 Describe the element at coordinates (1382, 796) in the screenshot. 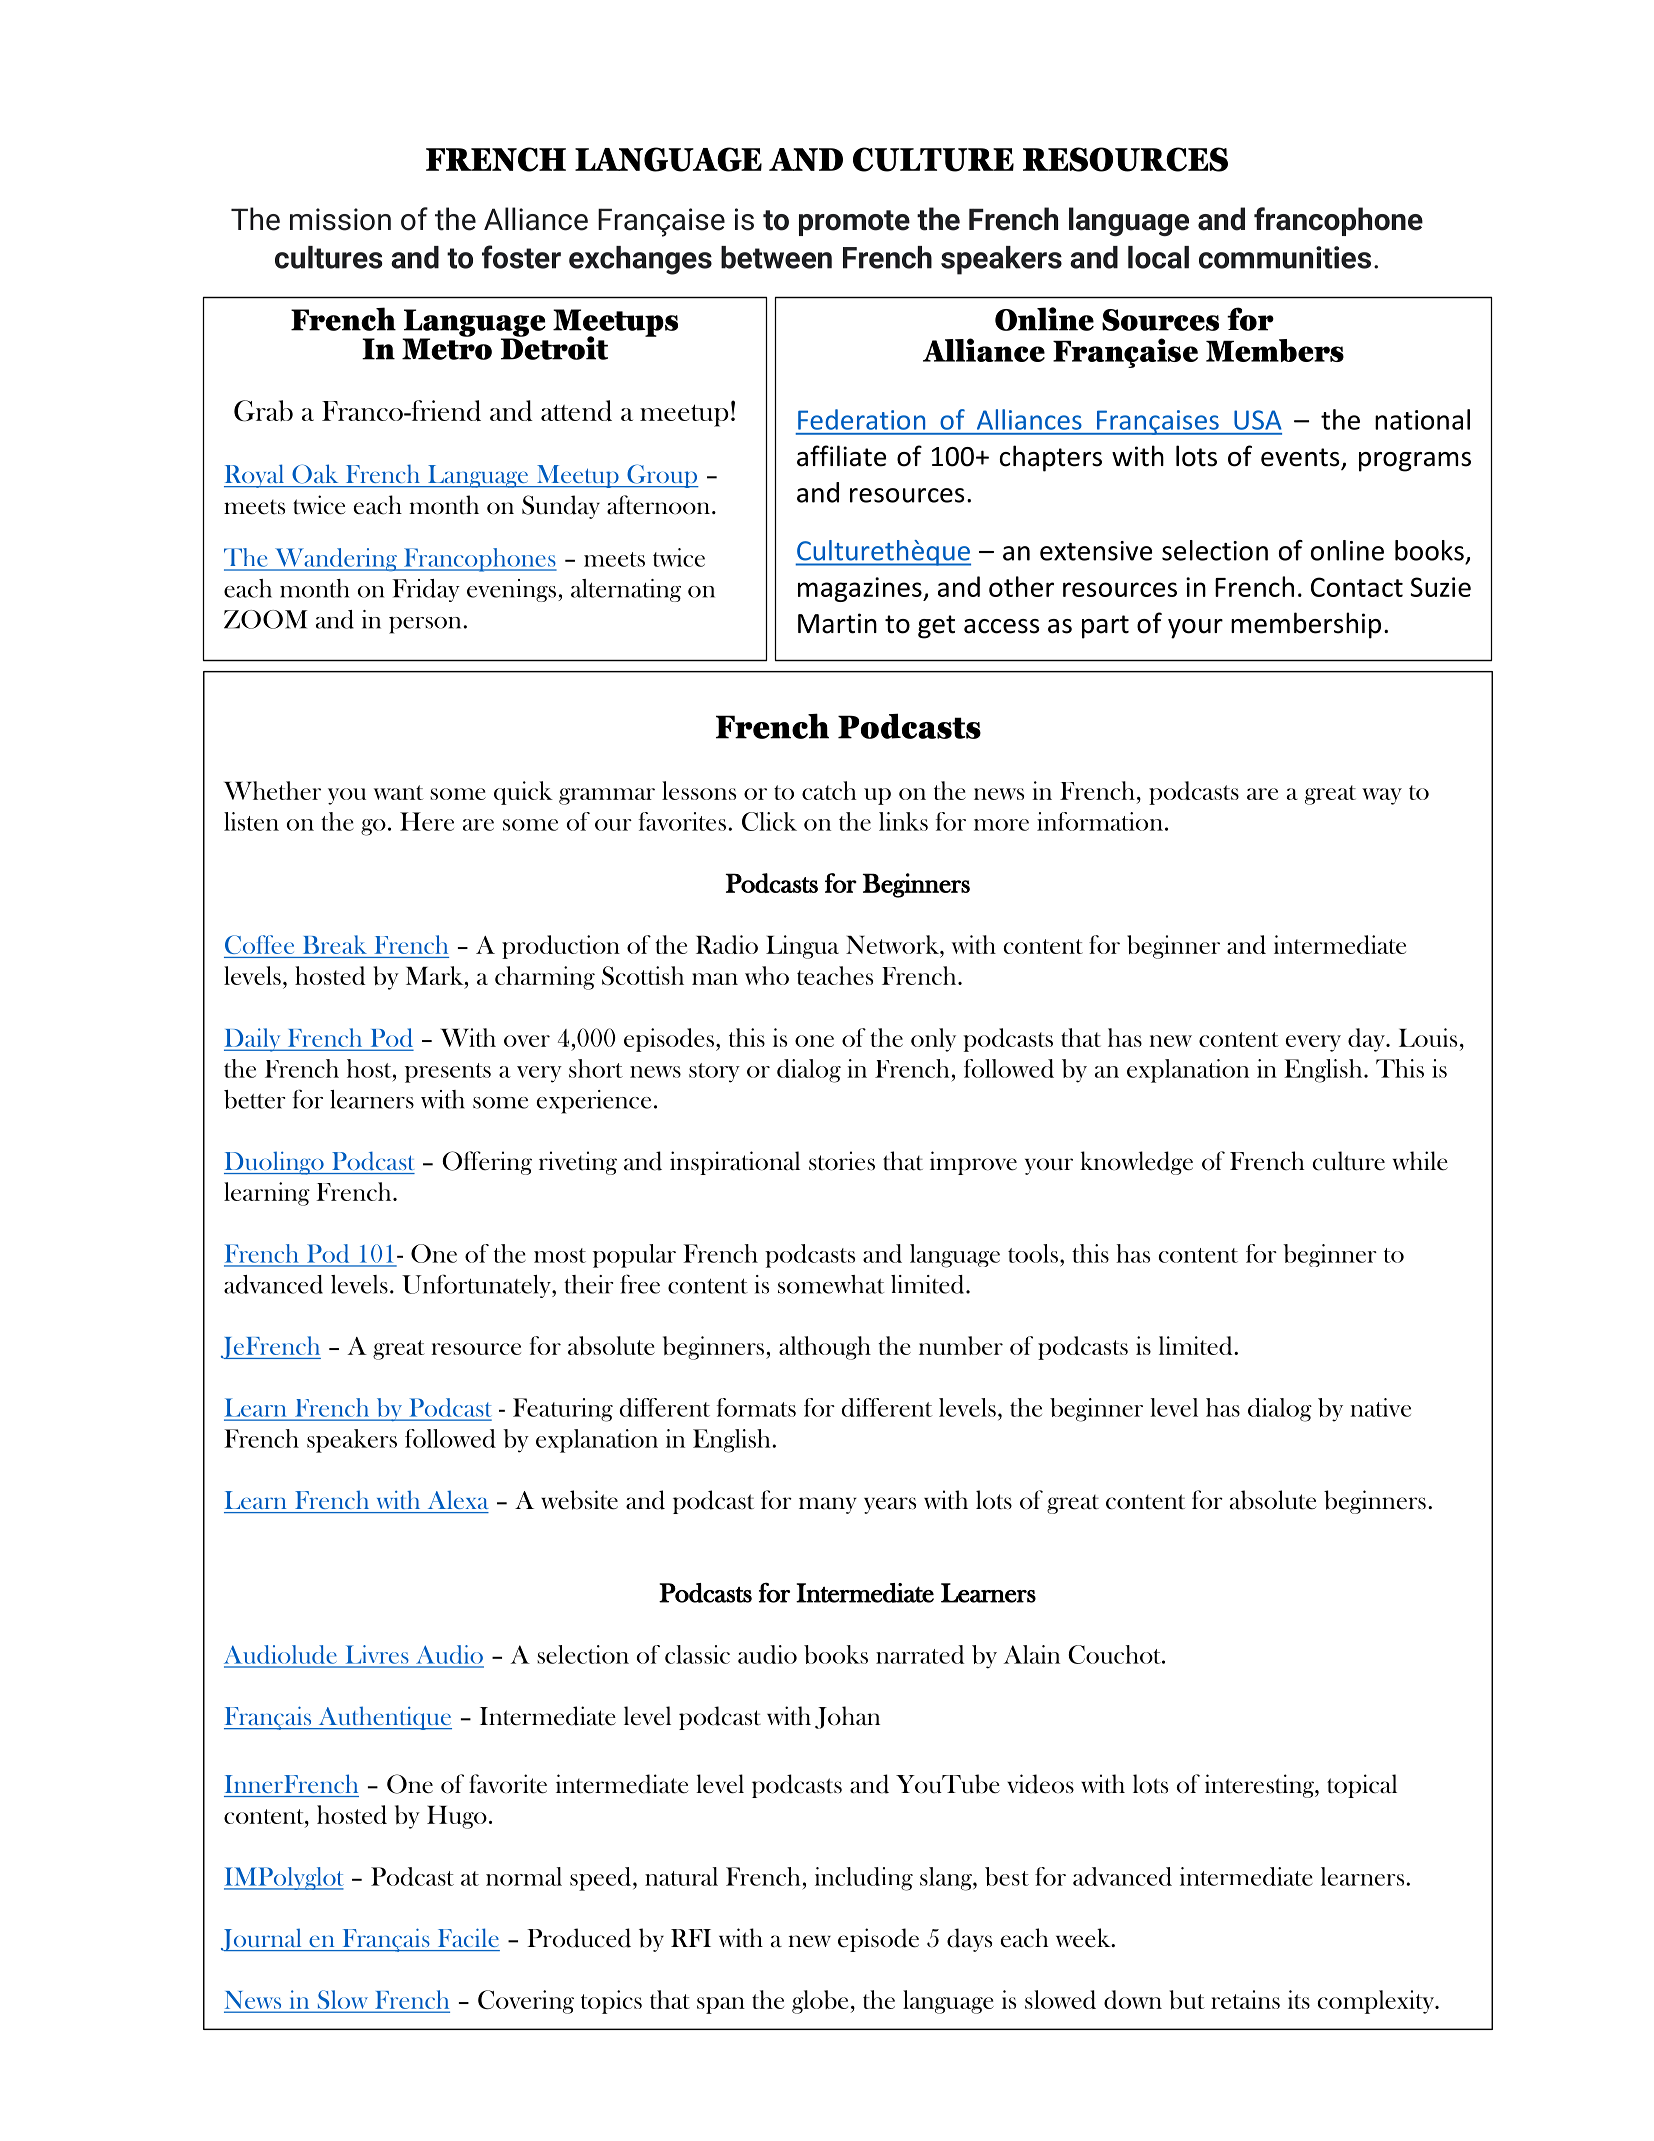

I see `way` at that location.
